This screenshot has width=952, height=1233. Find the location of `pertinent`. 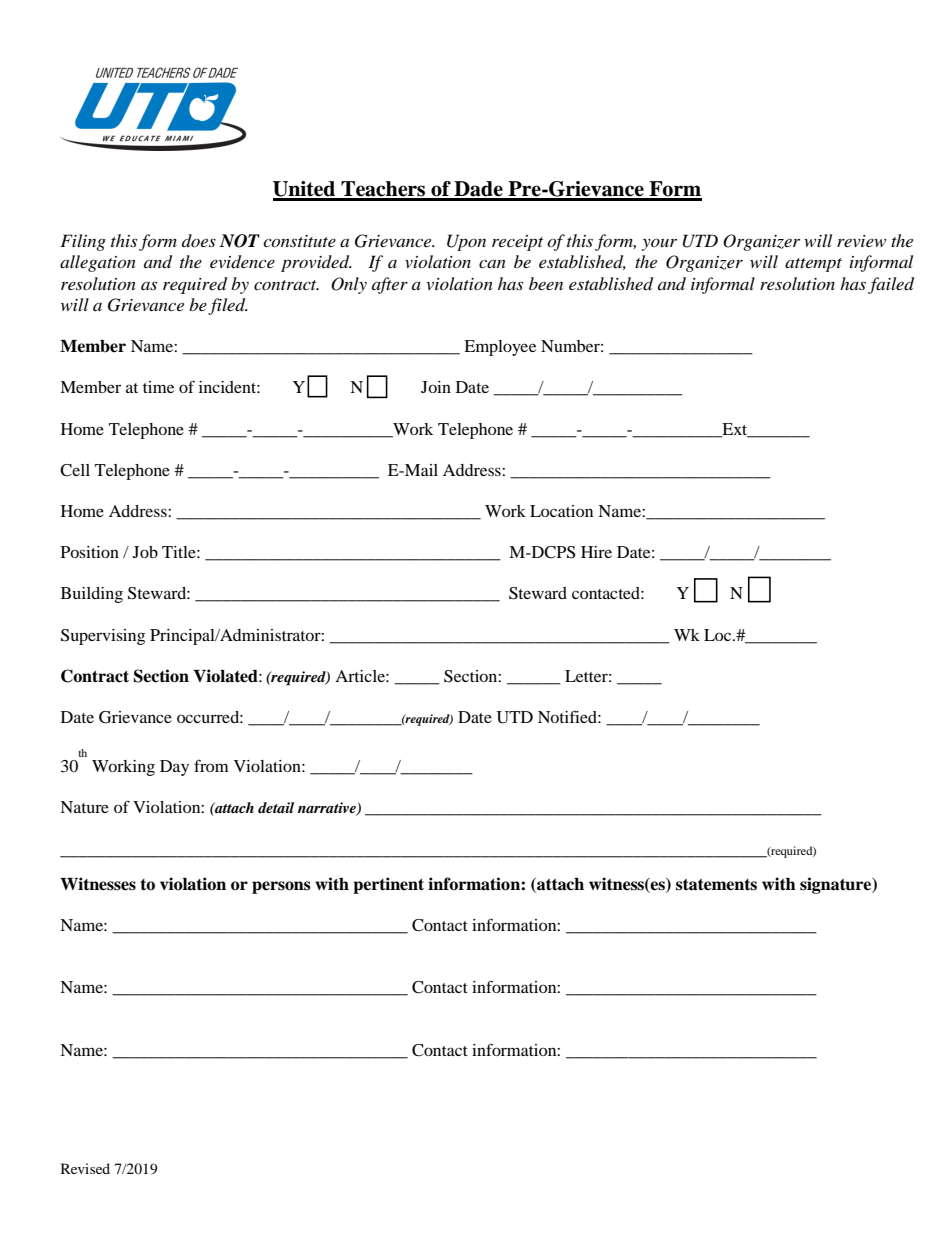

pertinent is located at coordinates (388, 885).
